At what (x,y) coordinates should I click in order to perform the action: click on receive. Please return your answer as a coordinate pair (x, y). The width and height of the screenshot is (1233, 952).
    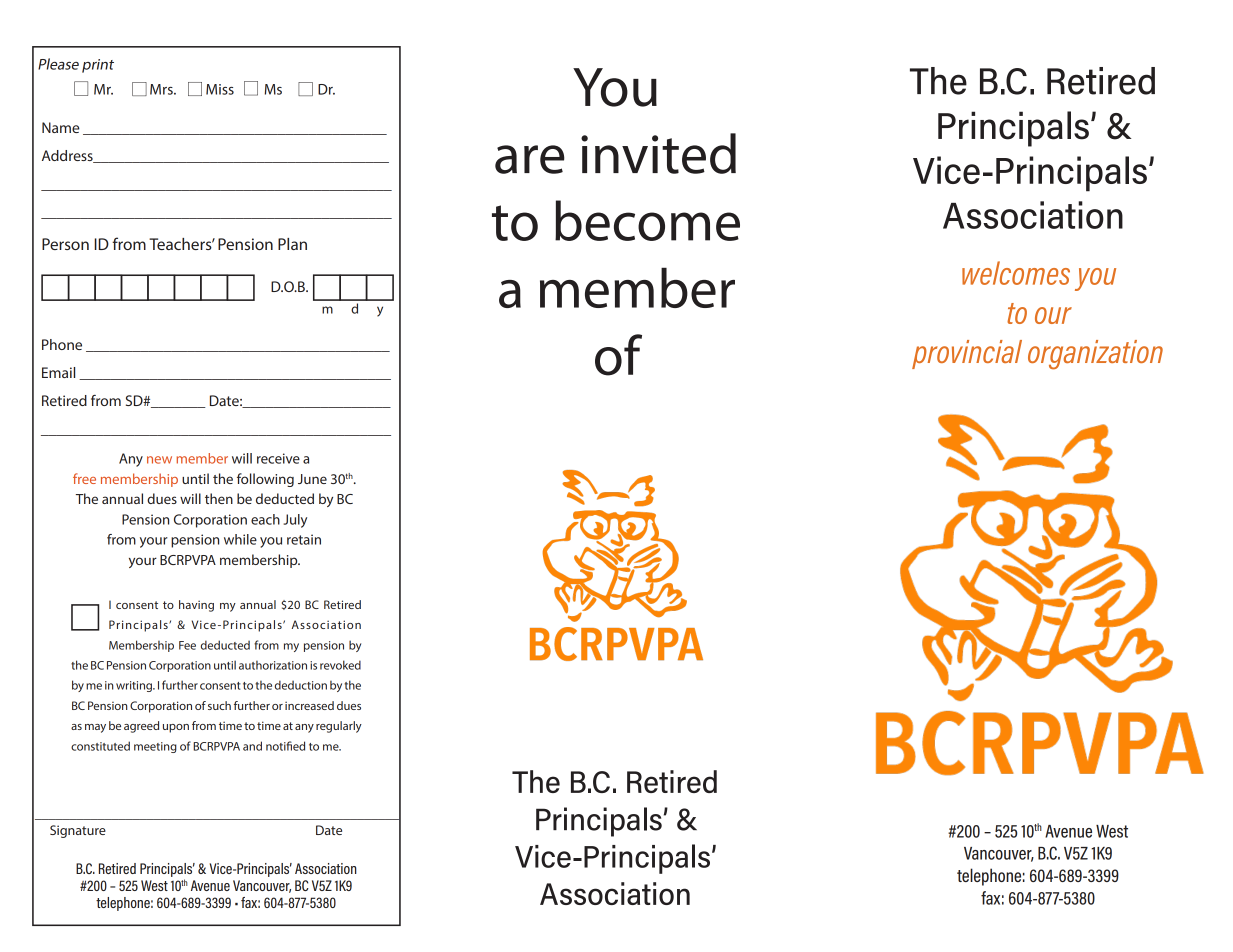
    Looking at the image, I should click on (278, 458).
